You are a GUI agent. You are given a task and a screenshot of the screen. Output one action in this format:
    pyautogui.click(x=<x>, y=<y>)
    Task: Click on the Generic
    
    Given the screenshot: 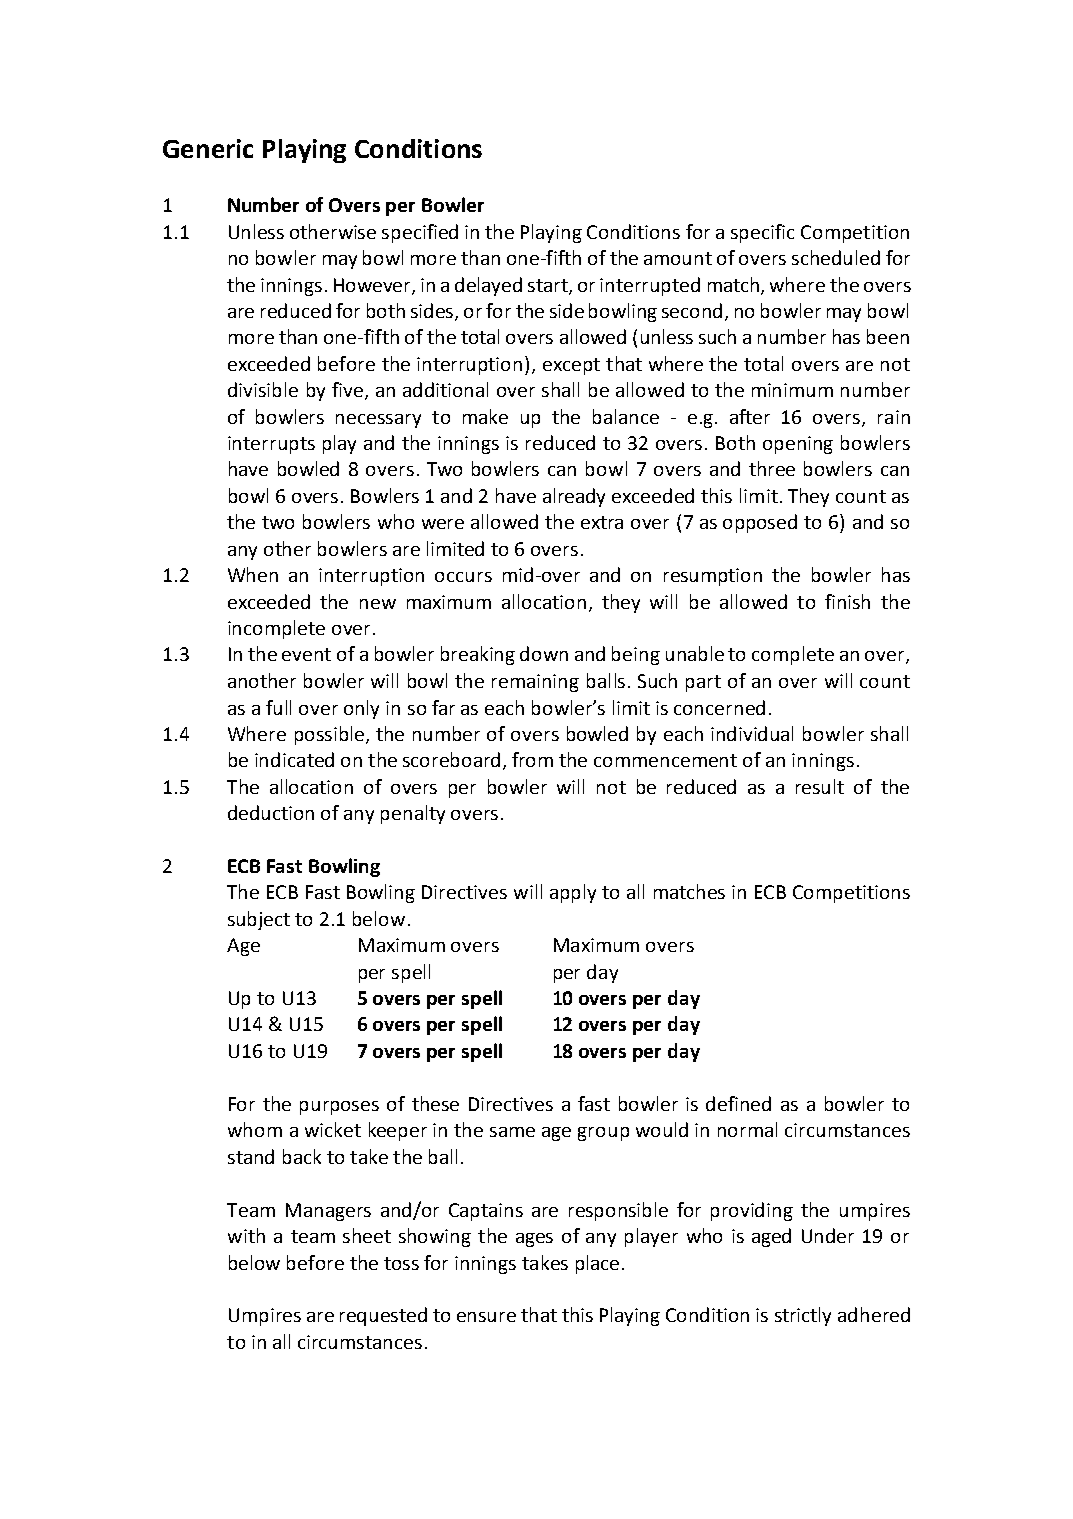 What is the action you would take?
    pyautogui.click(x=208, y=148)
